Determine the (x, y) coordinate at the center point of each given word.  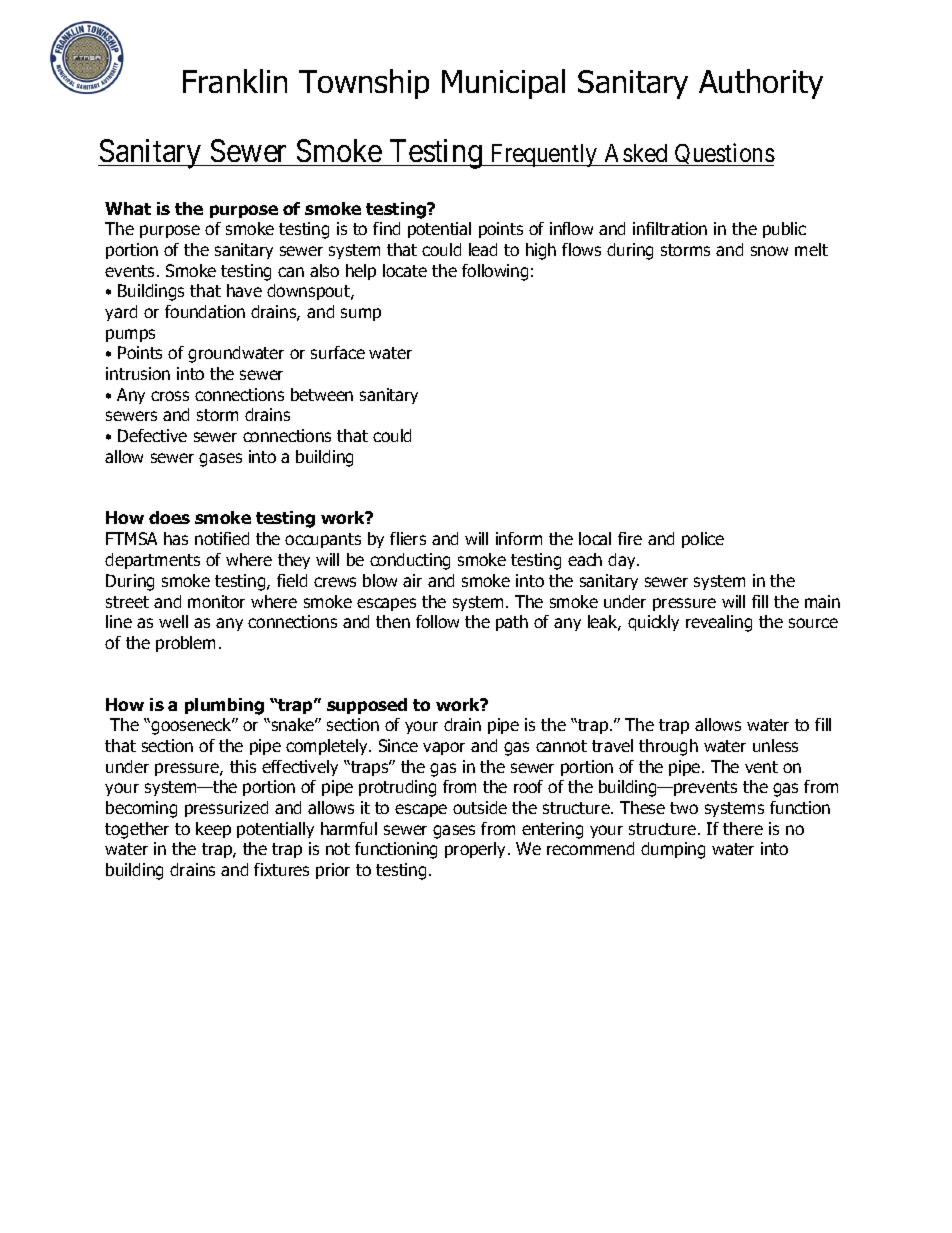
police (703, 540)
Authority (761, 84)
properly (477, 850)
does (169, 517)
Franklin (235, 81)
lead (483, 249)
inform (519, 538)
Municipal (503, 84)
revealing (719, 623)
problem (185, 644)
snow (769, 251)
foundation (205, 311)
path (512, 623)
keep (213, 830)
